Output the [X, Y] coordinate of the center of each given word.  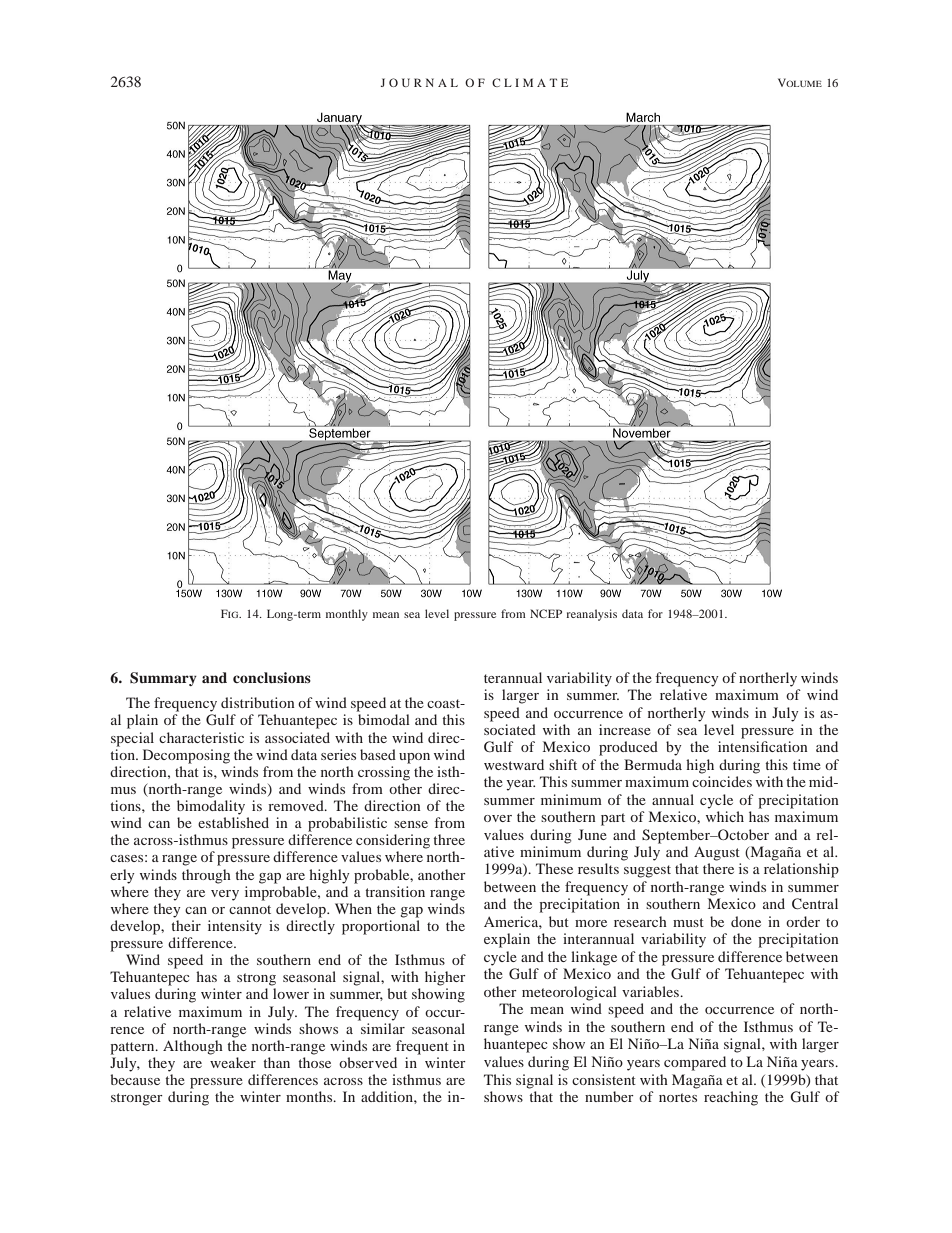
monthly [347, 615]
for [655, 613]
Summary [163, 679]
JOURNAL [419, 82]
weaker [233, 1062]
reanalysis [591, 615]
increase [625, 729]
